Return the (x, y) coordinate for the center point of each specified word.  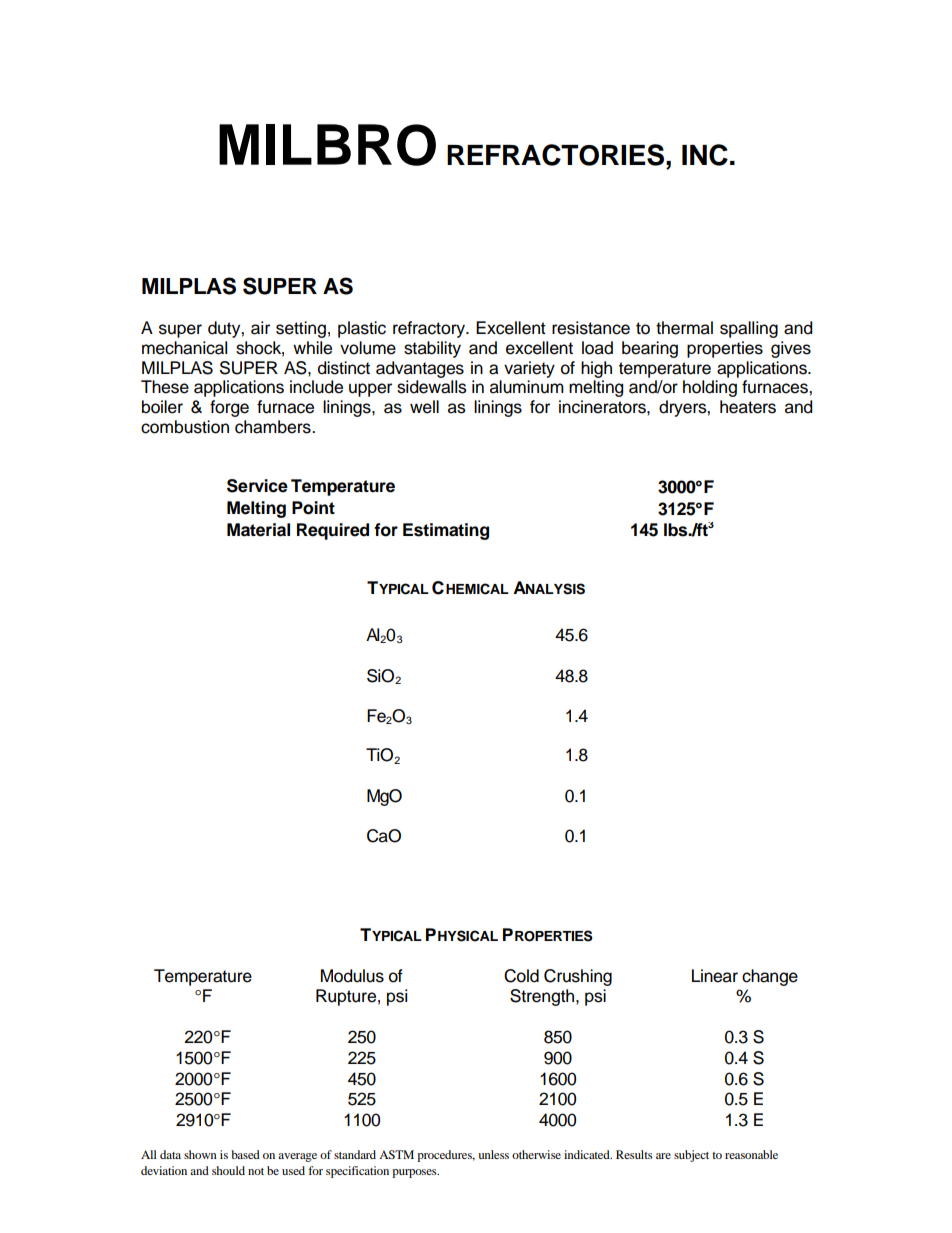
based (245, 1154)
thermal (684, 328)
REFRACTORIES (555, 155)
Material (258, 530)
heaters (748, 407)
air (260, 328)
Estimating (446, 531)
